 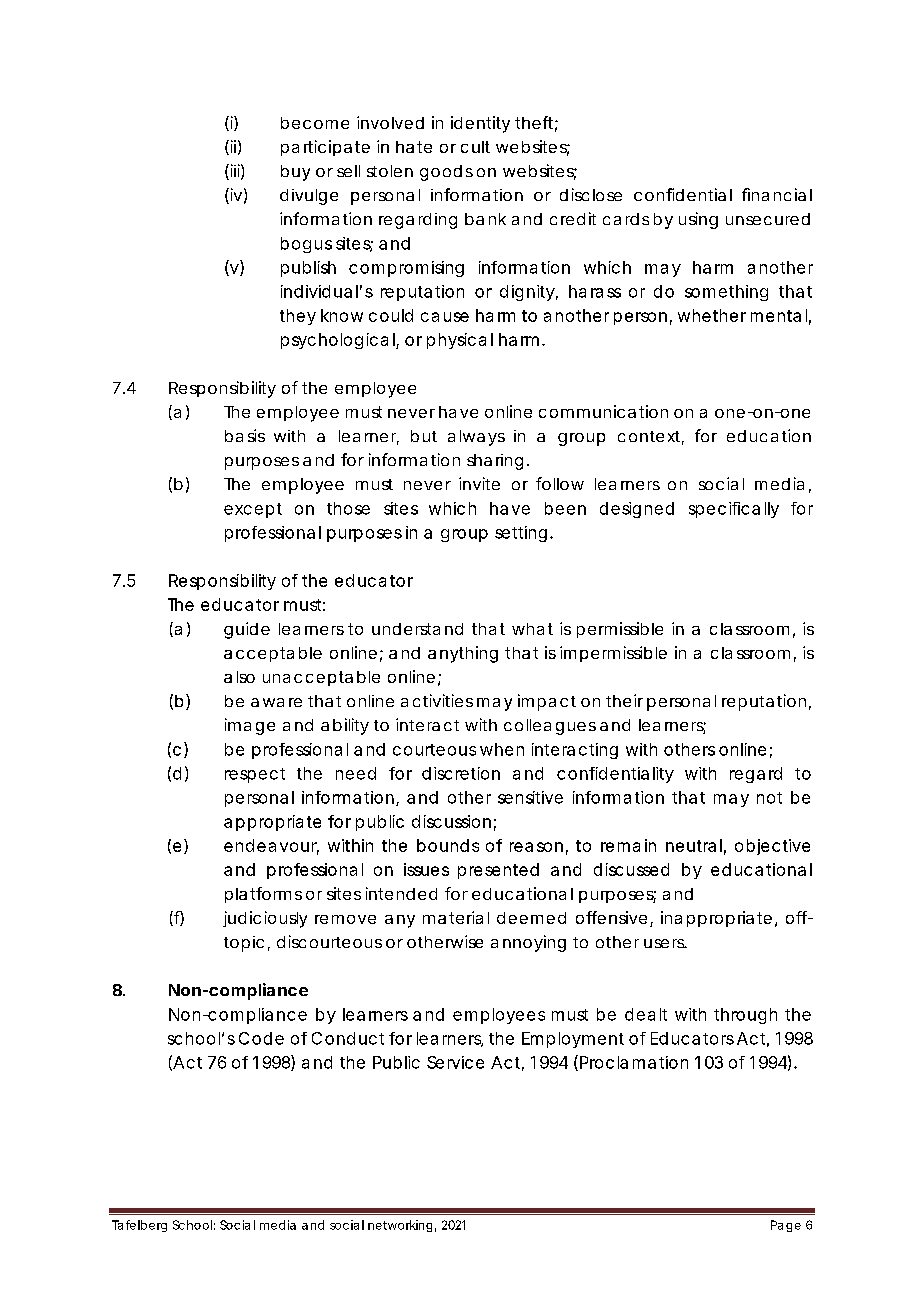 I want to click on using, so click(x=698, y=220).
